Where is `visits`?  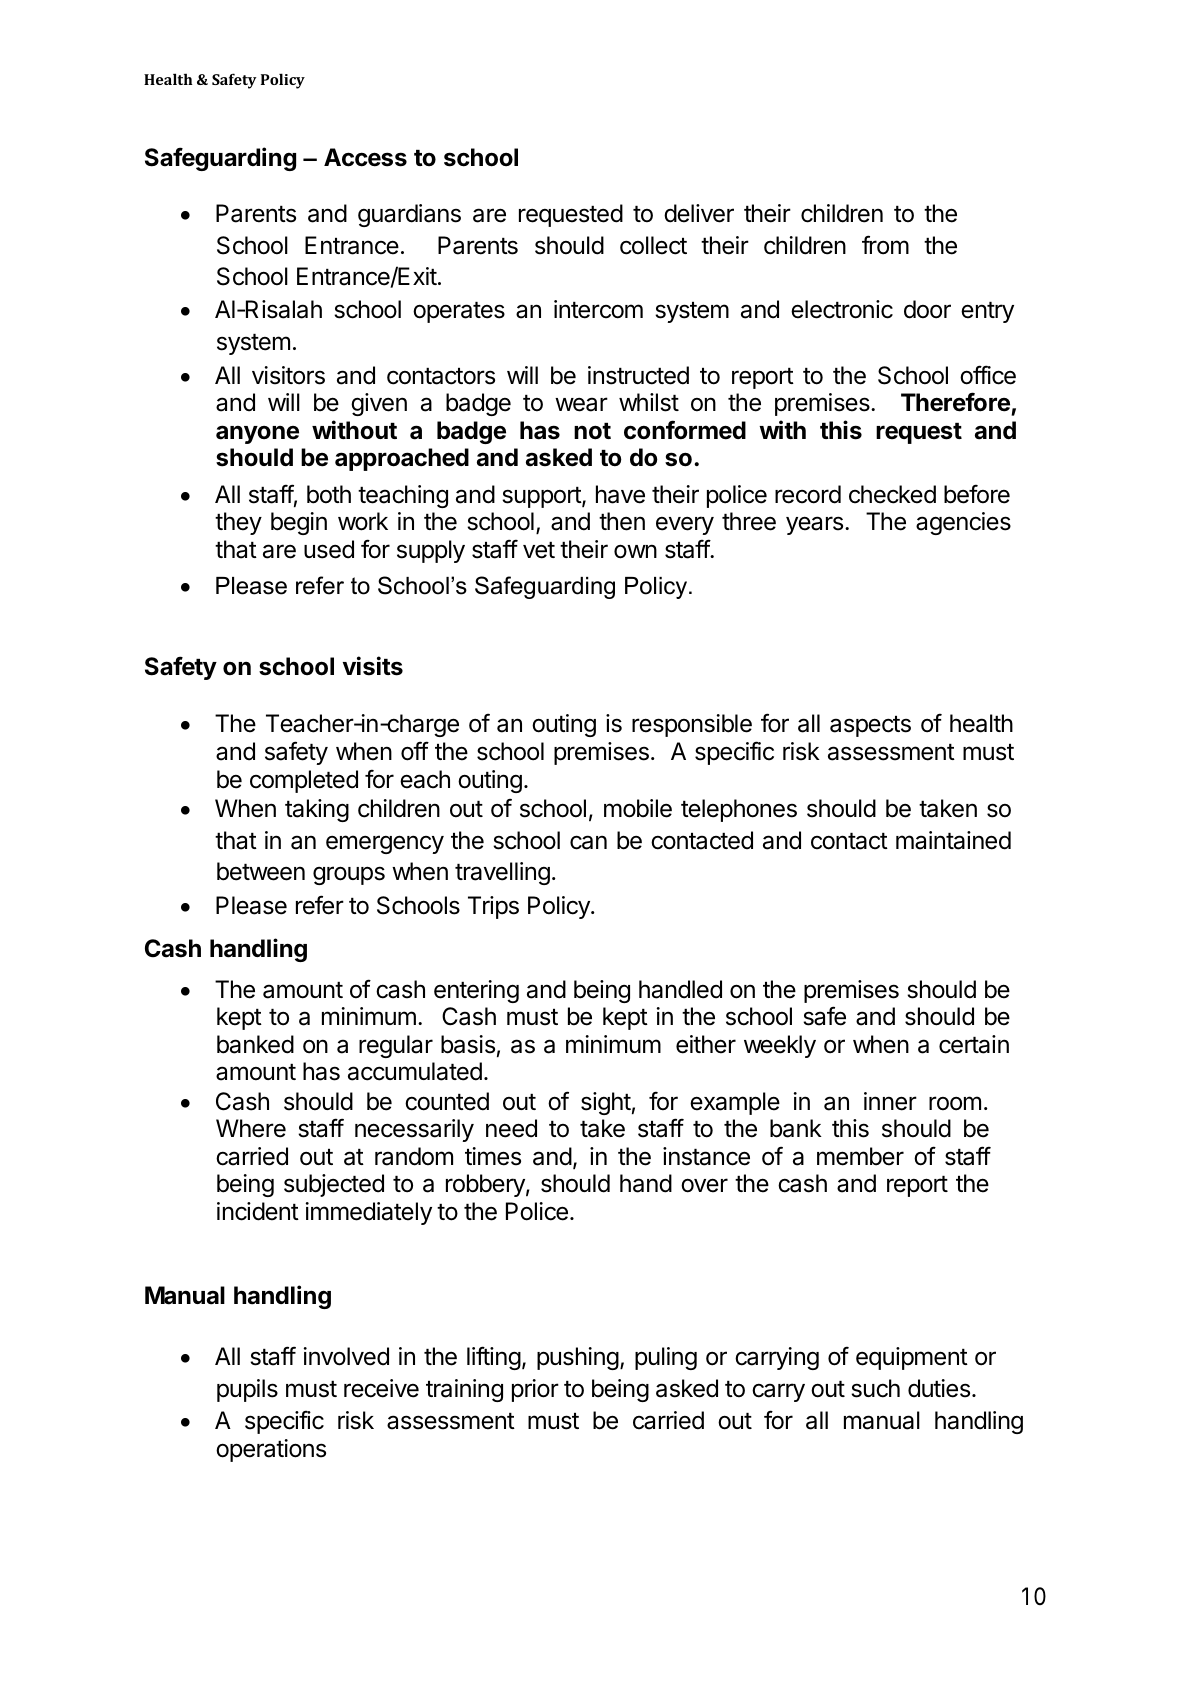
visits is located at coordinates (373, 666).
